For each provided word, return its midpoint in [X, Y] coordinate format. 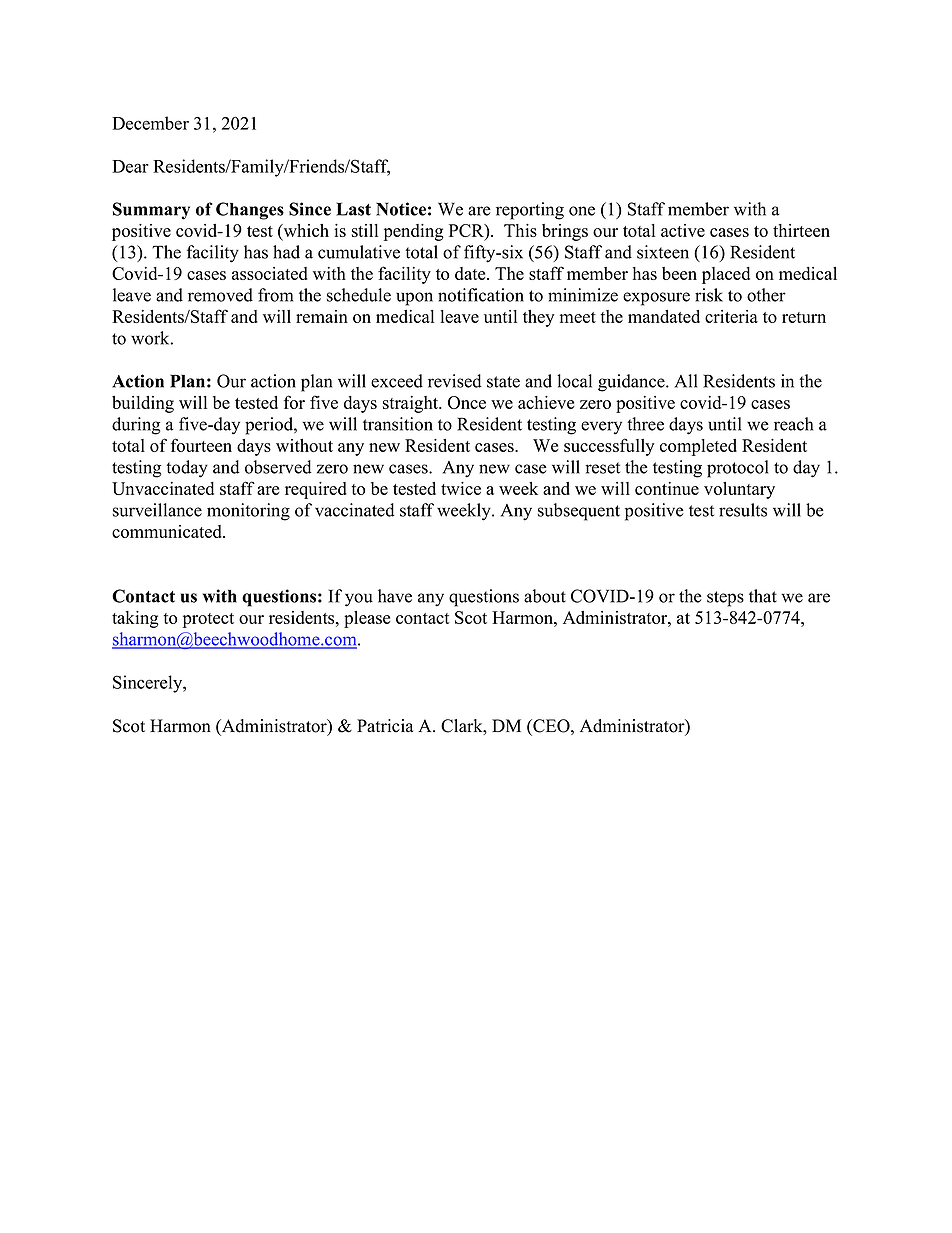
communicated [168, 531]
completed [698, 447]
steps [725, 599]
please [367, 619]
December [150, 123]
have [395, 596]
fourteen [201, 445]
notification [481, 295]
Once [467, 402]
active [683, 230]
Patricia [385, 726]
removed [220, 295]
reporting [530, 211]
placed [726, 275]
